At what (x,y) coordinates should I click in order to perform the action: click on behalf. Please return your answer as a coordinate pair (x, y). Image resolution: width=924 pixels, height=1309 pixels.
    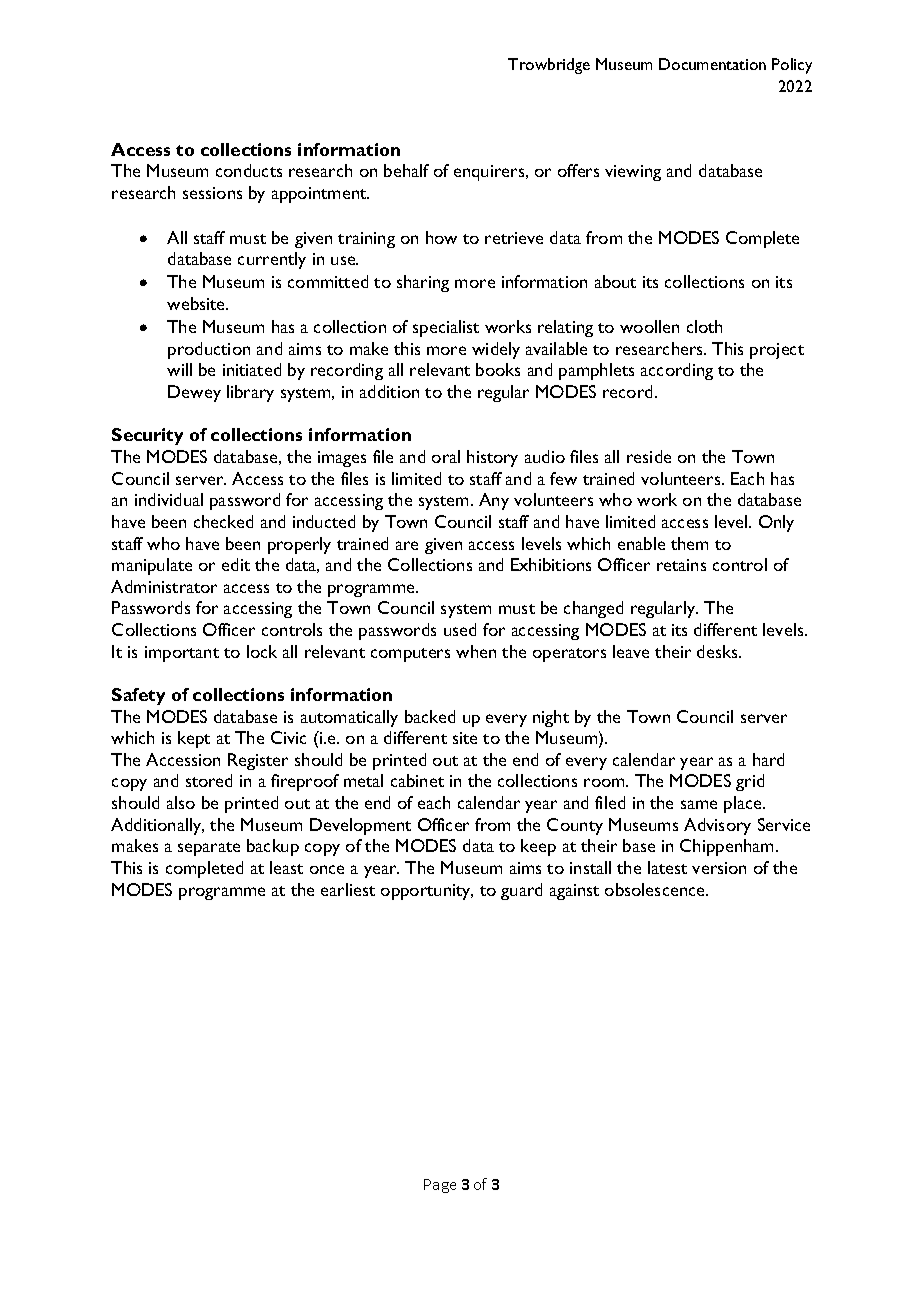
    Looking at the image, I should click on (406, 170).
